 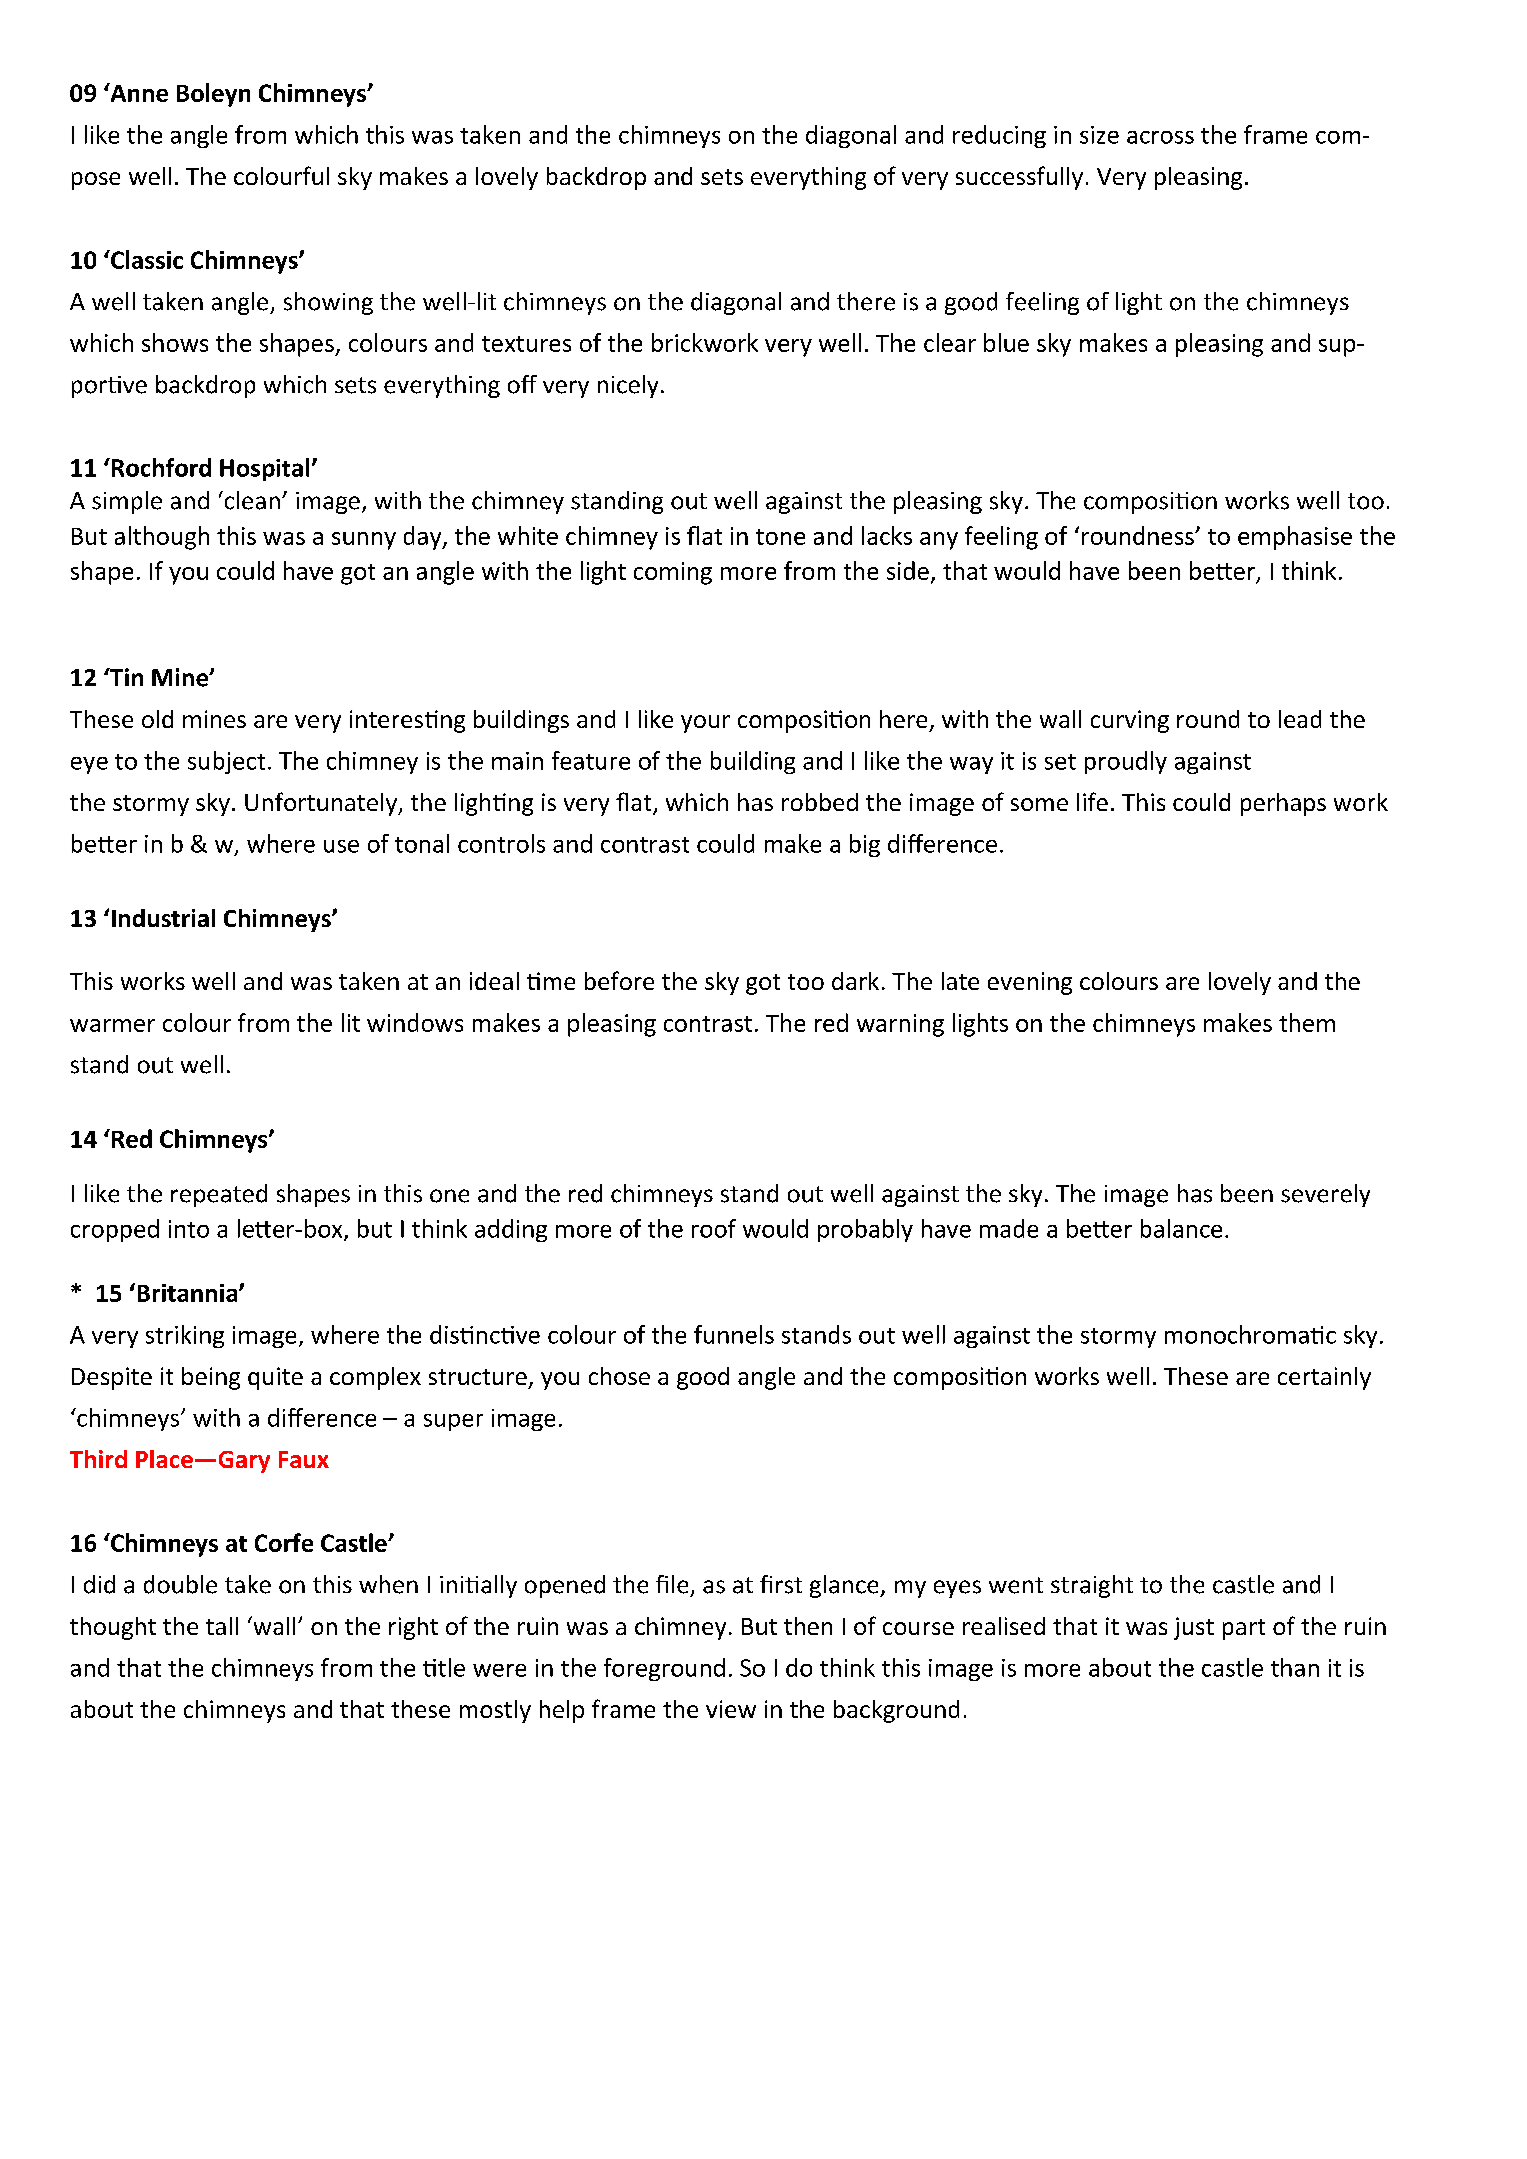 What do you see at coordinates (1092, 801) in the screenshot?
I see `life` at bounding box center [1092, 801].
